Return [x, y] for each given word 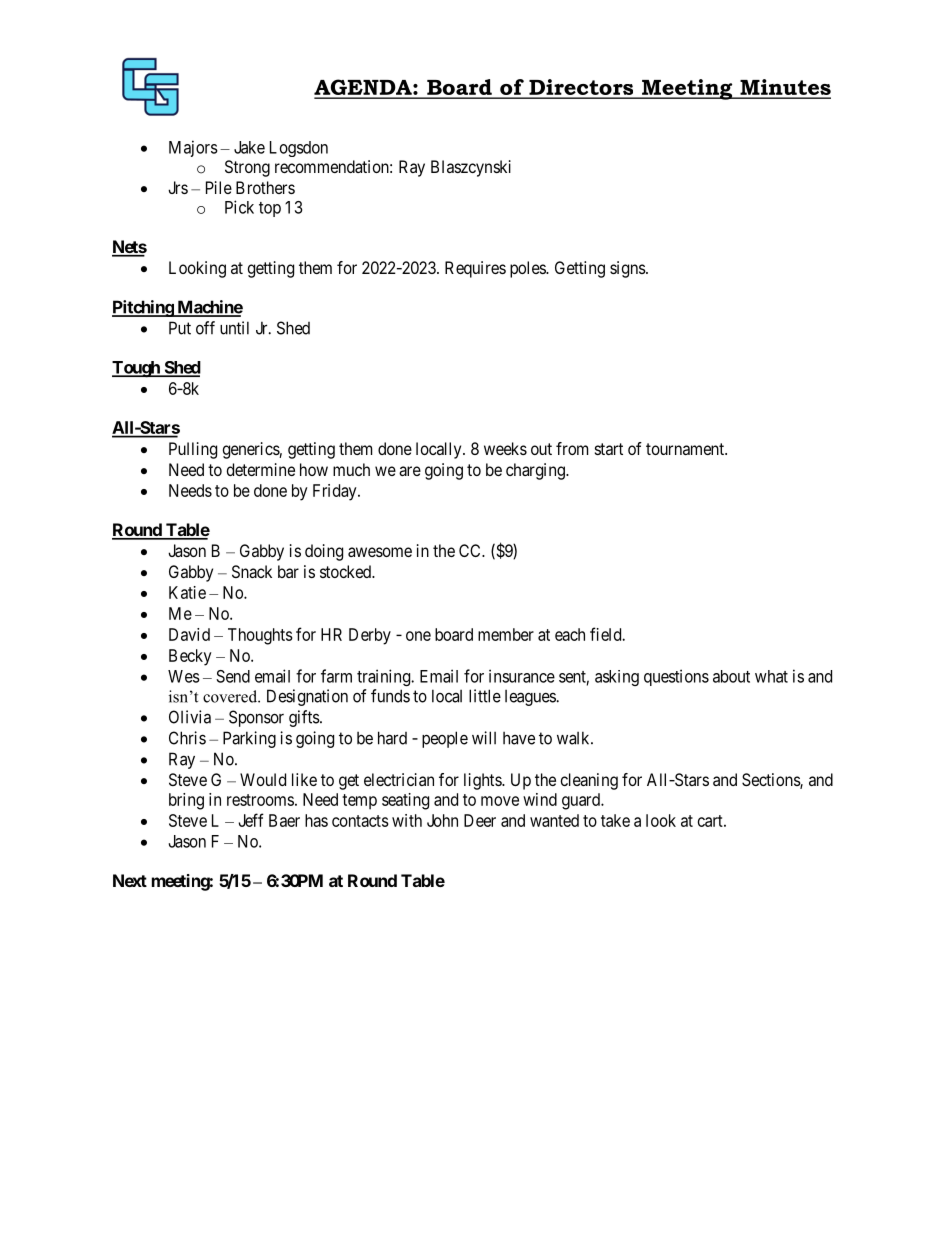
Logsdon [299, 149]
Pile [219, 187]
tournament [686, 449]
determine [261, 469]
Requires [475, 269]
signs [628, 269]
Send [233, 676]
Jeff [251, 820]
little [485, 696]
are [410, 471]
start [609, 449]
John [442, 820]
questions [676, 677]
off [205, 328]
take [615, 820]
